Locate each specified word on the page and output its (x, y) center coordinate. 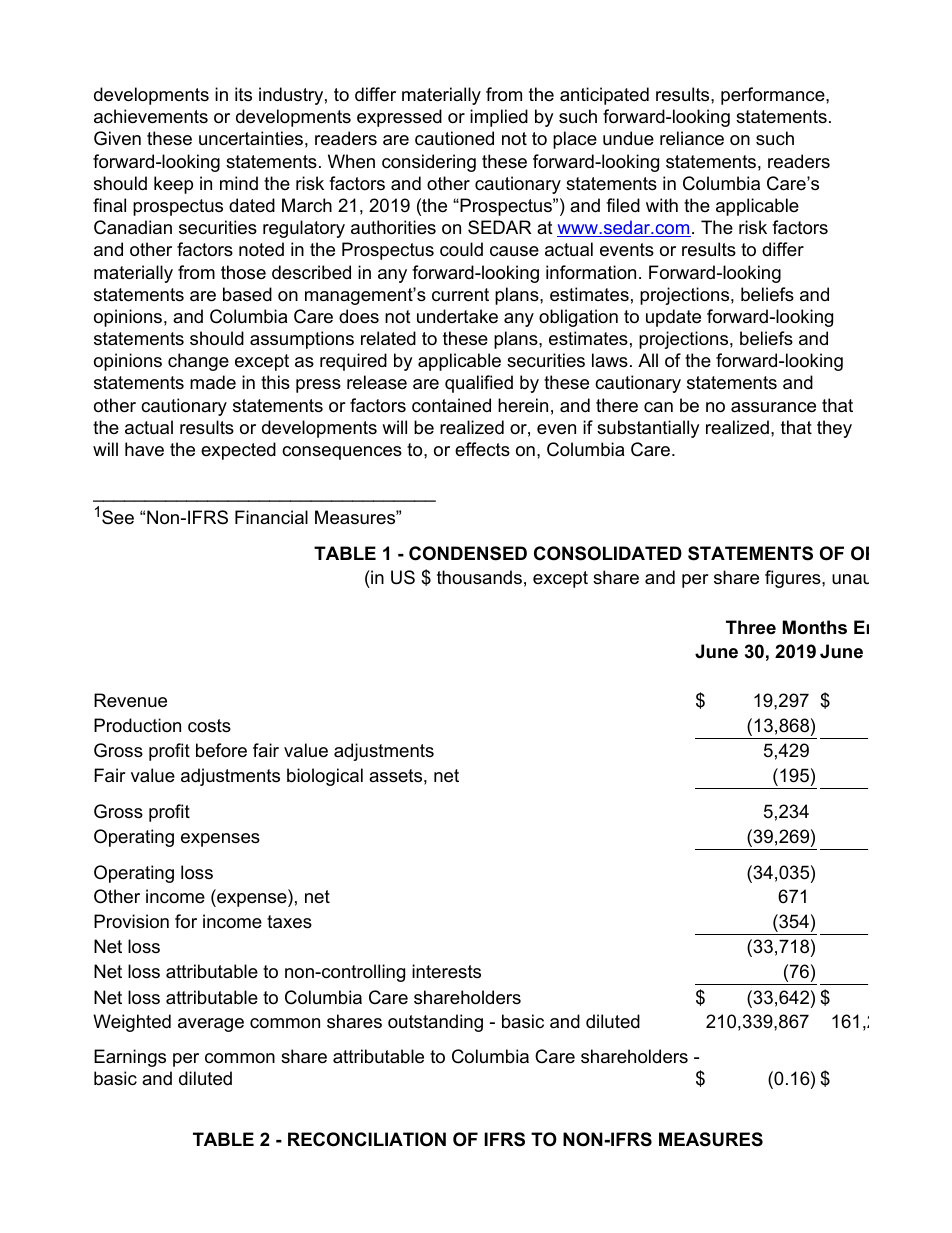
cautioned (454, 138)
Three (751, 627)
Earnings (130, 1058)
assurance (773, 407)
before (221, 750)
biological (325, 777)
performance (774, 96)
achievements (151, 116)
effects (482, 449)
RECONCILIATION (367, 1139)
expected (238, 451)
